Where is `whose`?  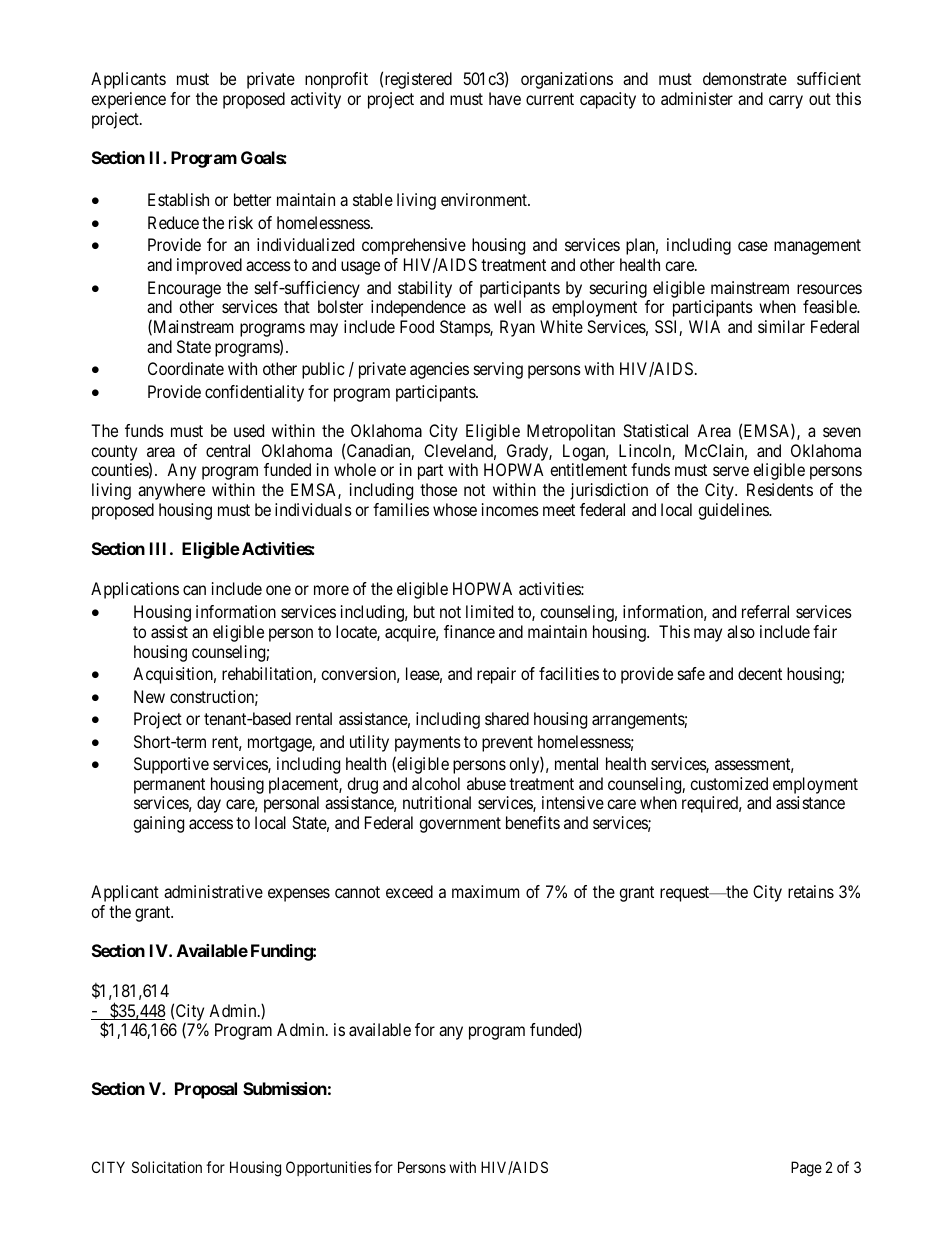 whose is located at coordinates (455, 509).
